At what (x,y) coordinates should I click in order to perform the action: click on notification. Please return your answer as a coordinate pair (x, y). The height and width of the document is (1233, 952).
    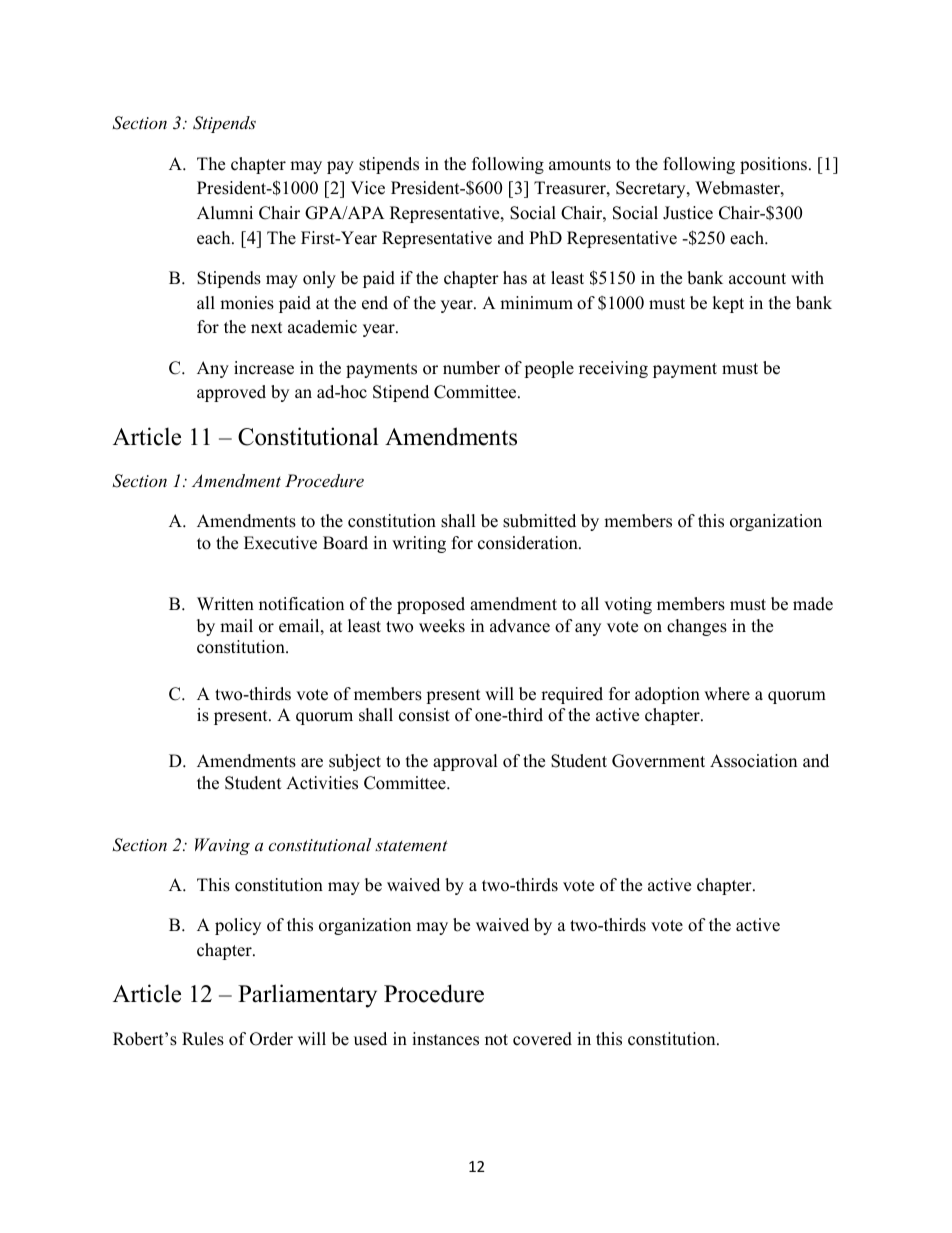
    Looking at the image, I should click on (301, 604).
